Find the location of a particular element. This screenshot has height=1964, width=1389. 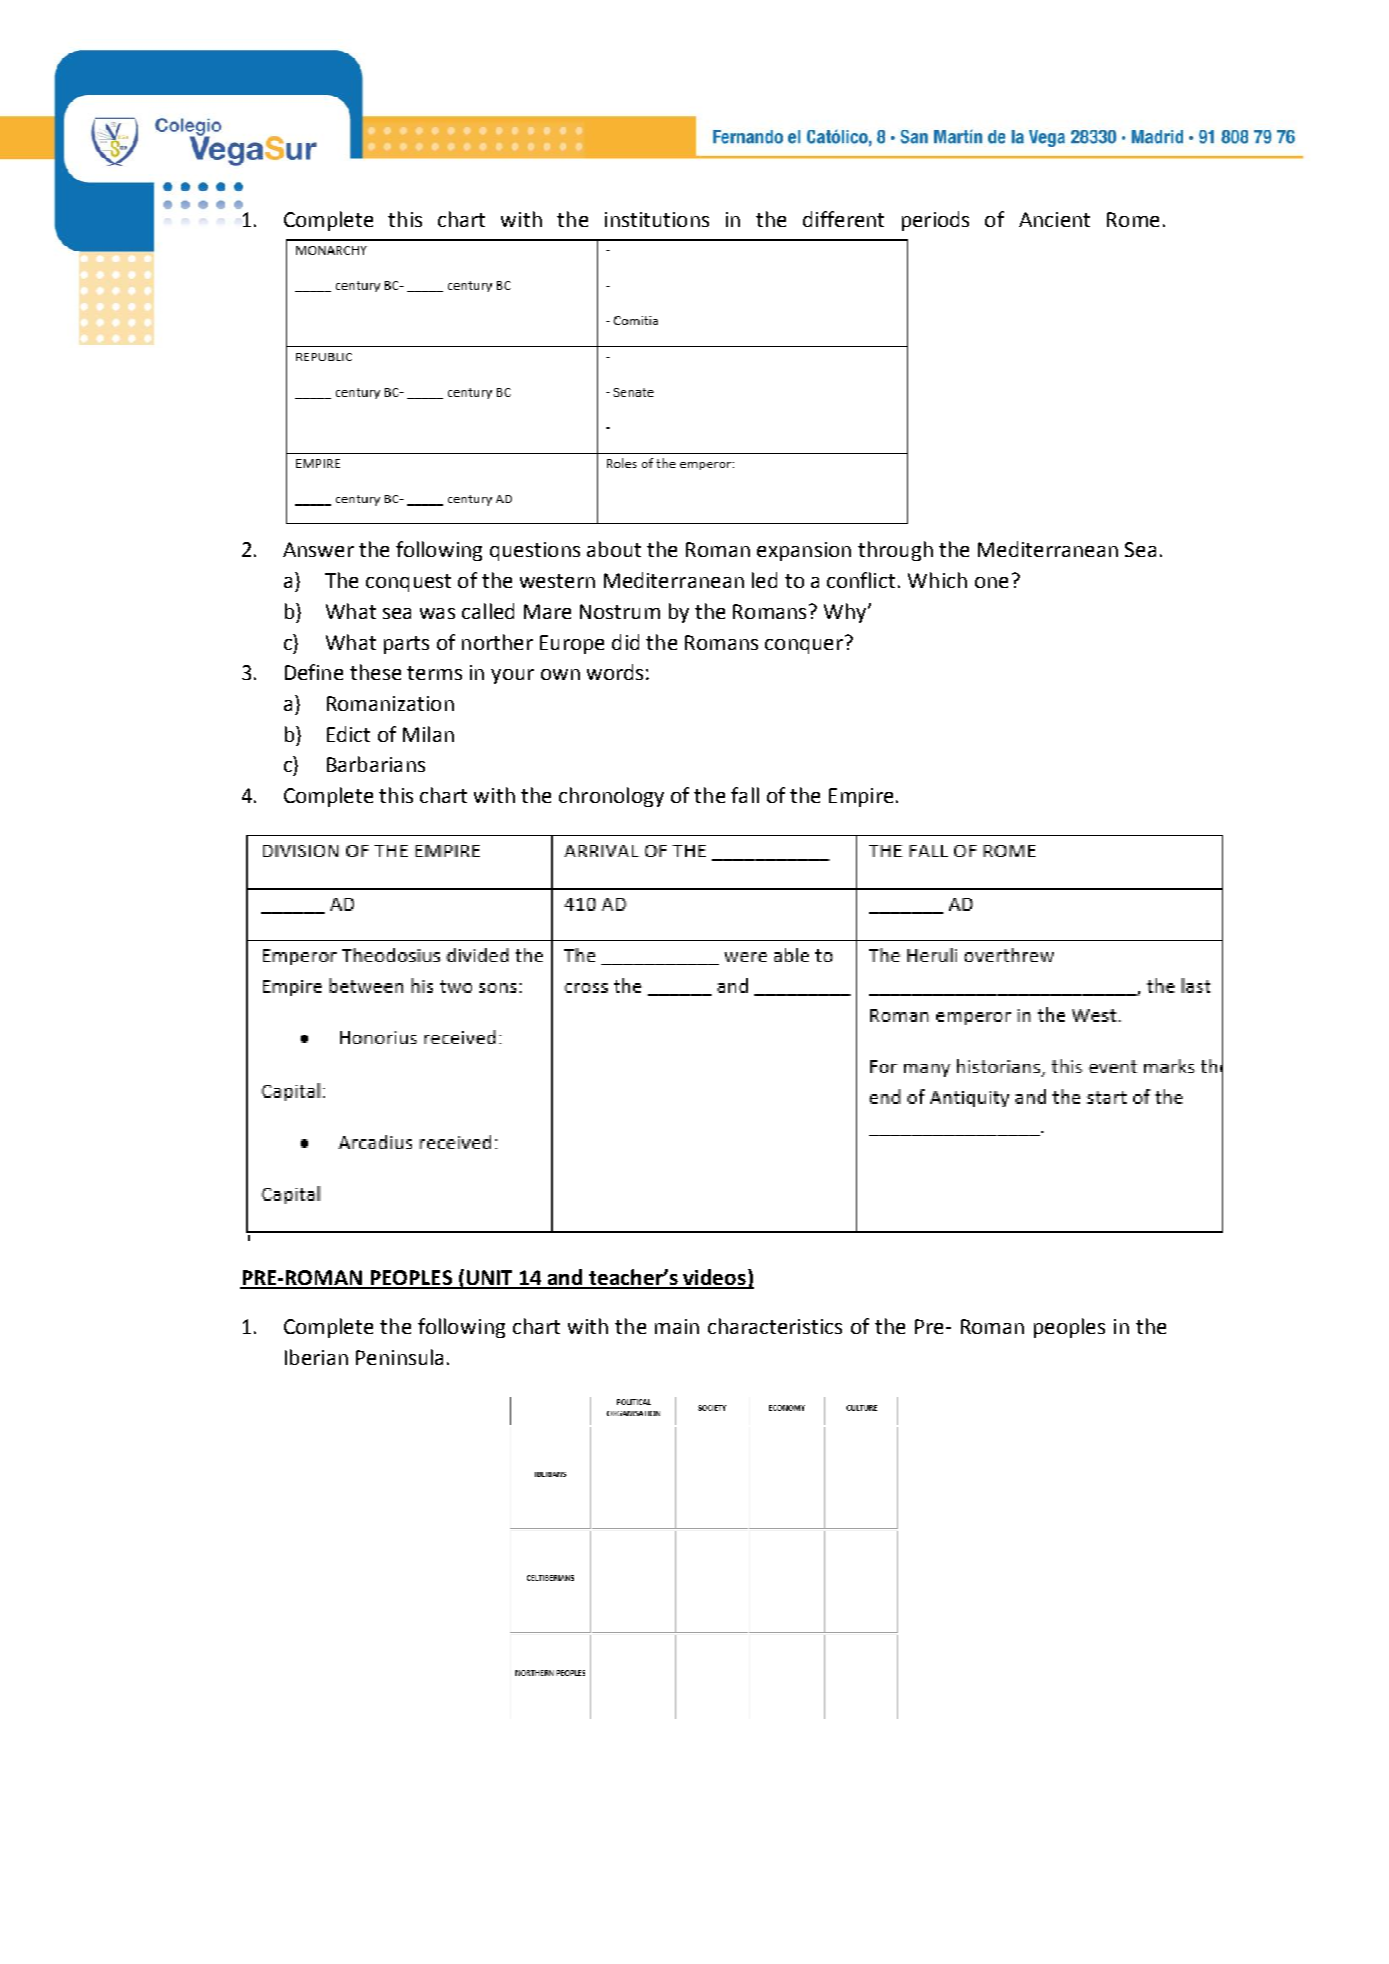

conquer is located at coordinates (804, 646).
